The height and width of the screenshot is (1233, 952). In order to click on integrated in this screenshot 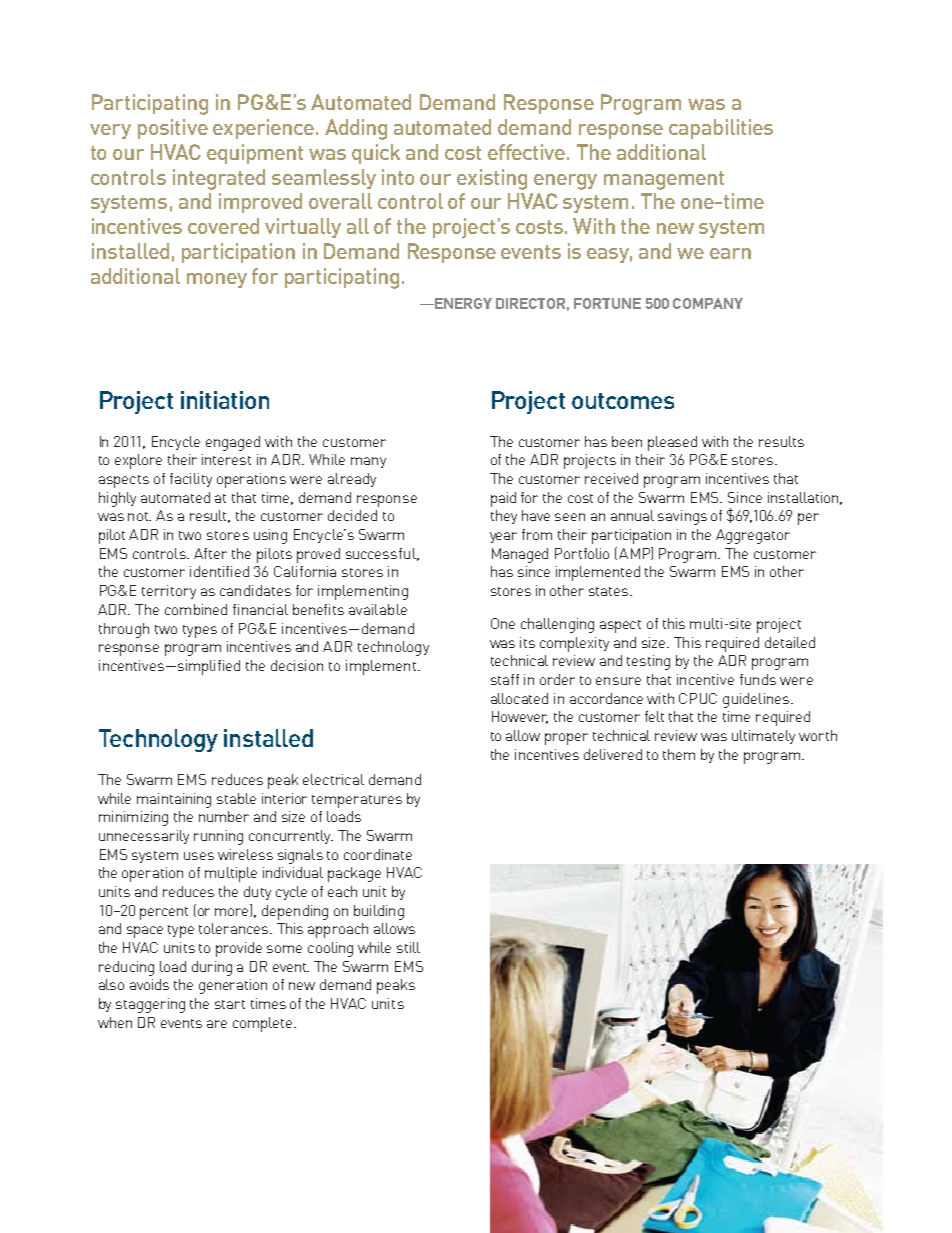, I will do `click(219, 179)`.
